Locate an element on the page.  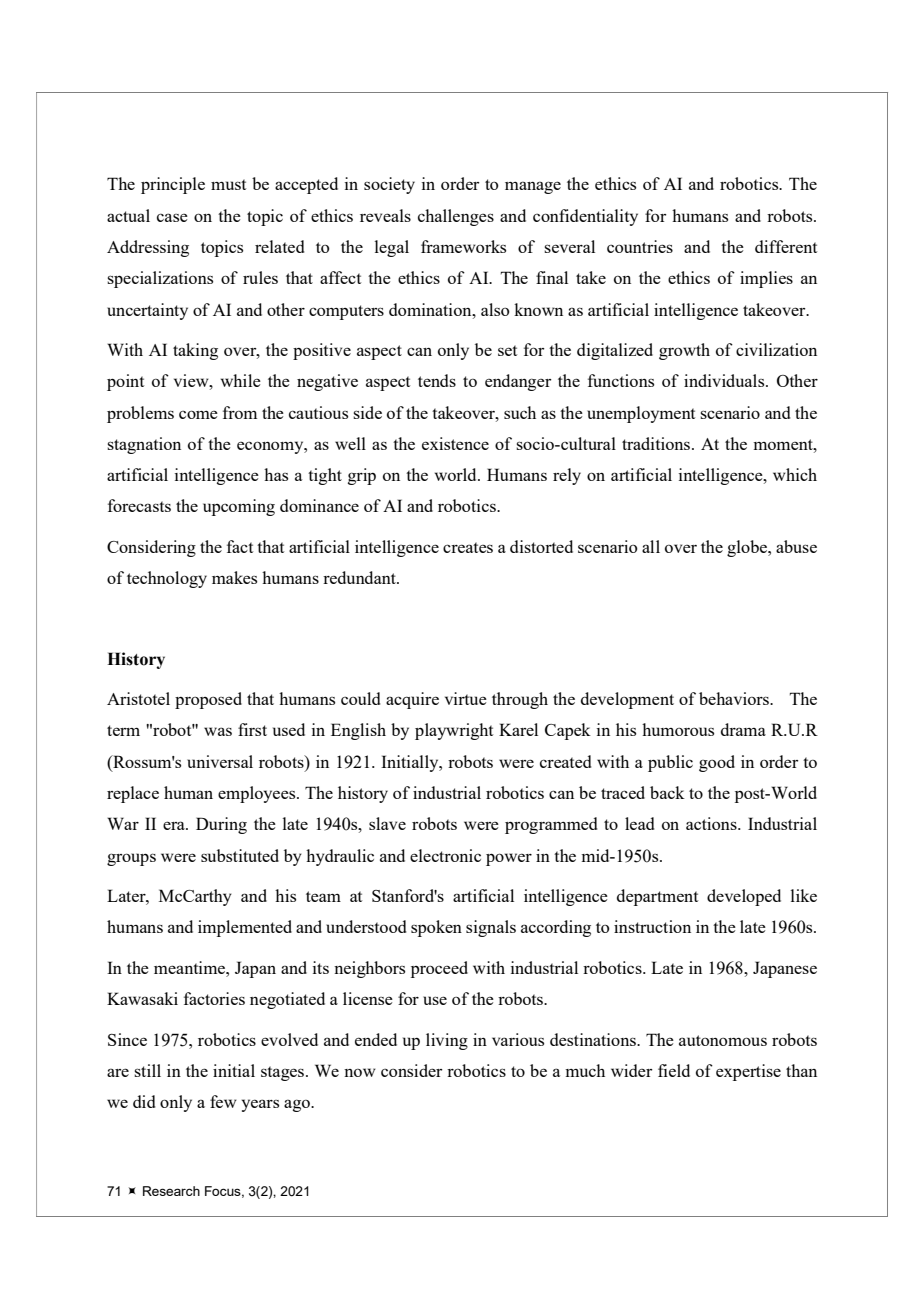
case is located at coordinates (172, 217).
